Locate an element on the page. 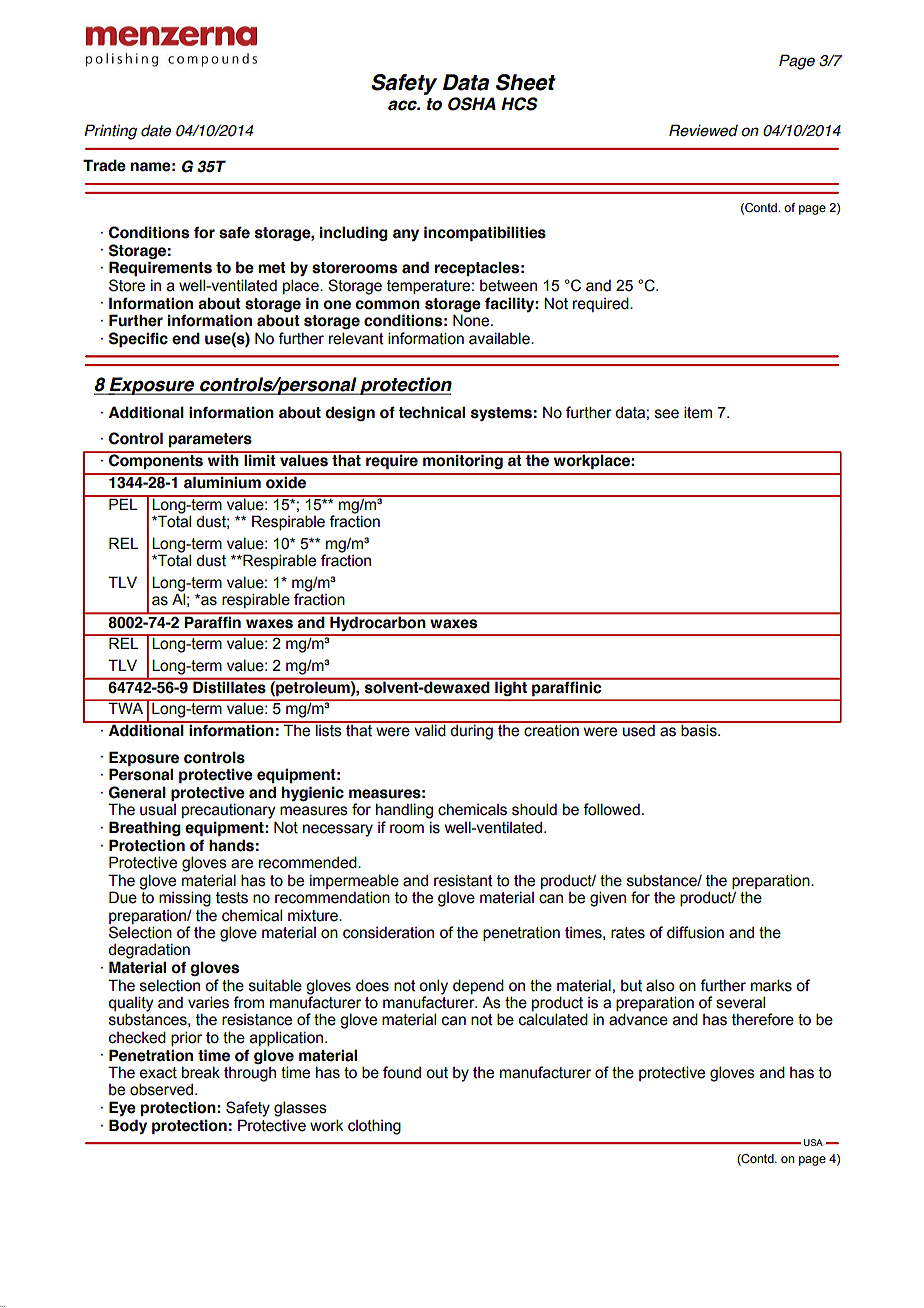 The image size is (924, 1308). USA is located at coordinates (813, 1142).
